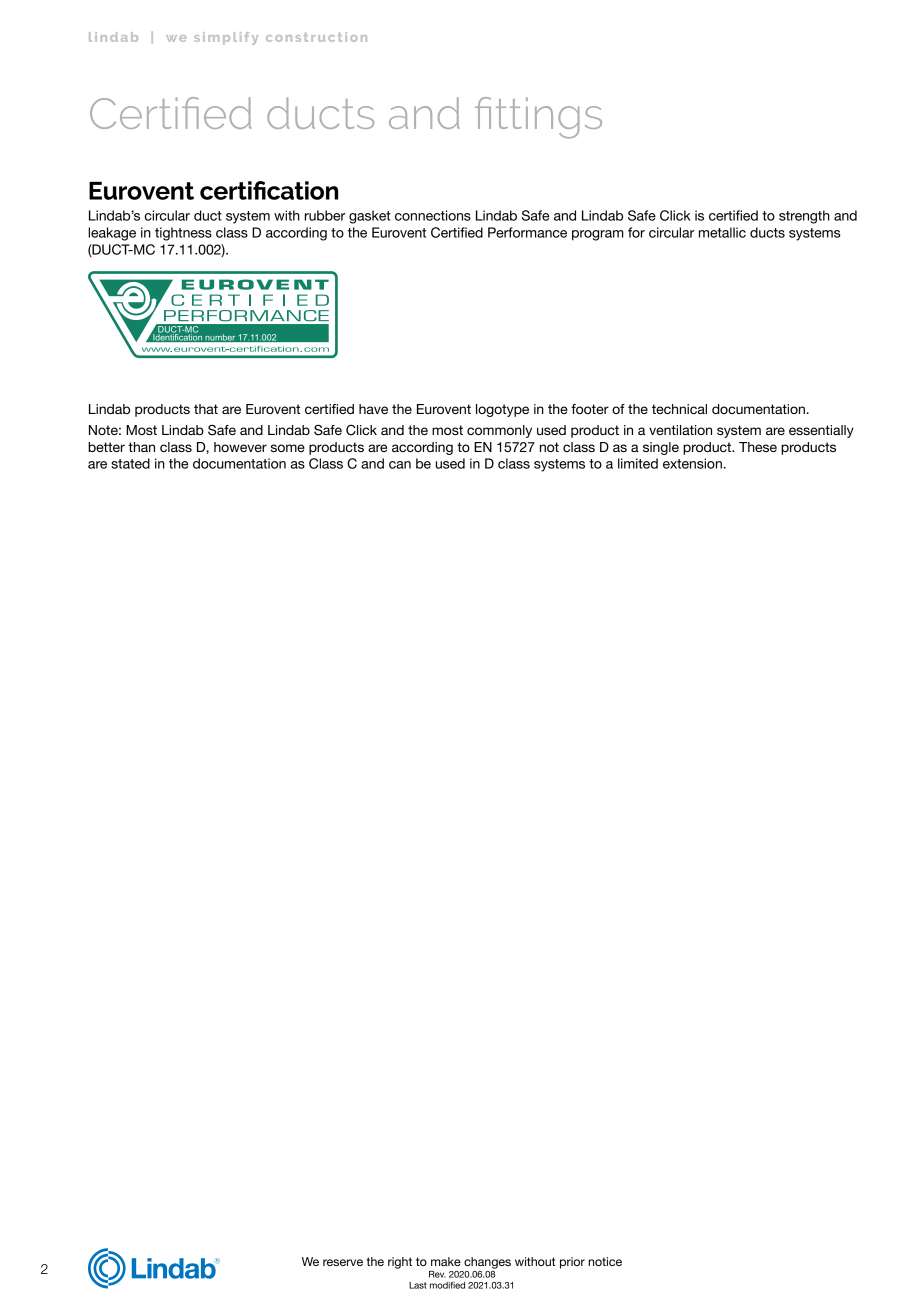 This screenshot has height=1308, width=924. I want to click on Performance, so click(527, 232).
